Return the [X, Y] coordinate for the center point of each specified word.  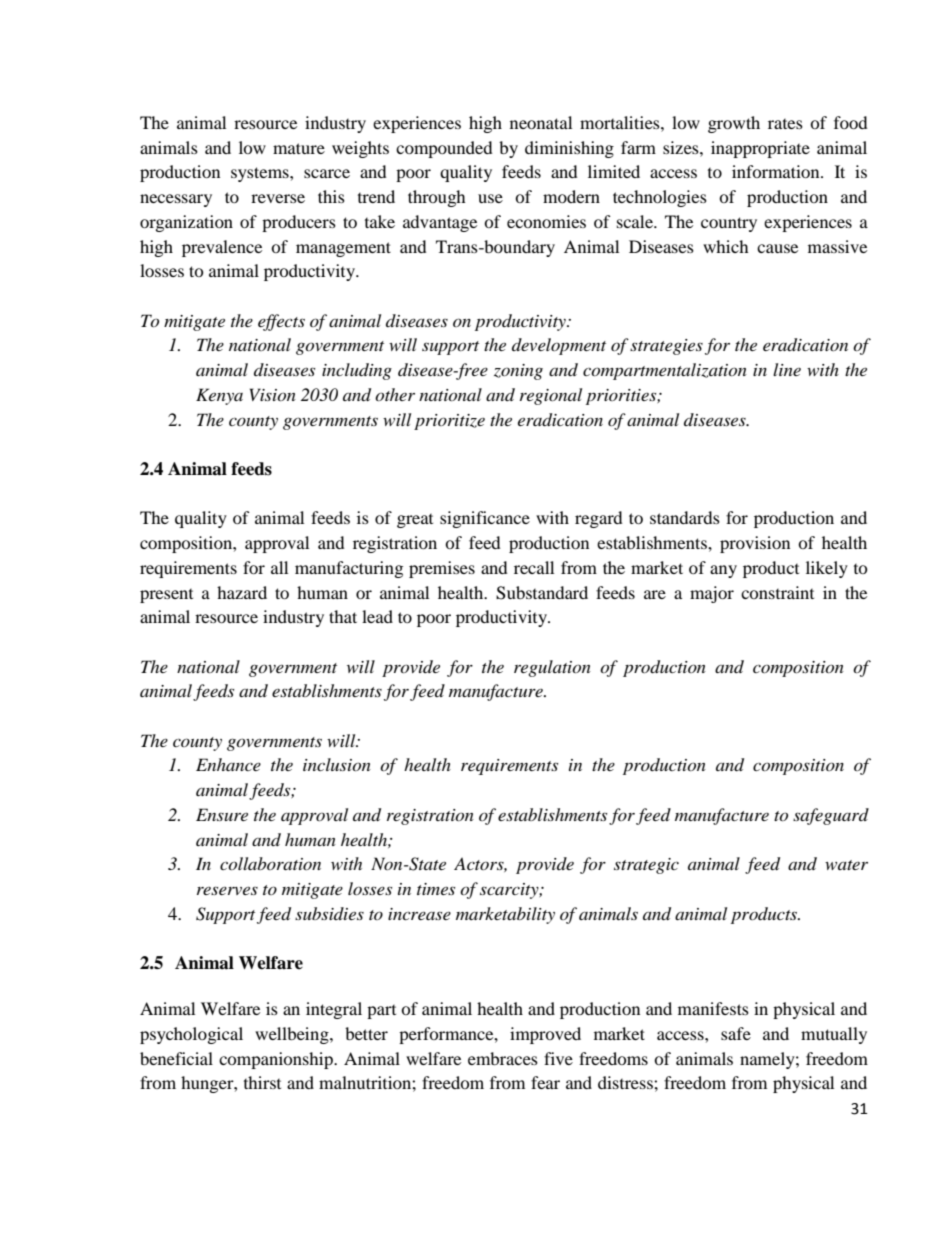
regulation [552, 668]
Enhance [228, 764]
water [846, 865]
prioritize [449, 422]
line [787, 369]
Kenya [219, 396]
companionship [277, 1060]
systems [261, 174]
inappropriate [760, 149]
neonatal [541, 122]
